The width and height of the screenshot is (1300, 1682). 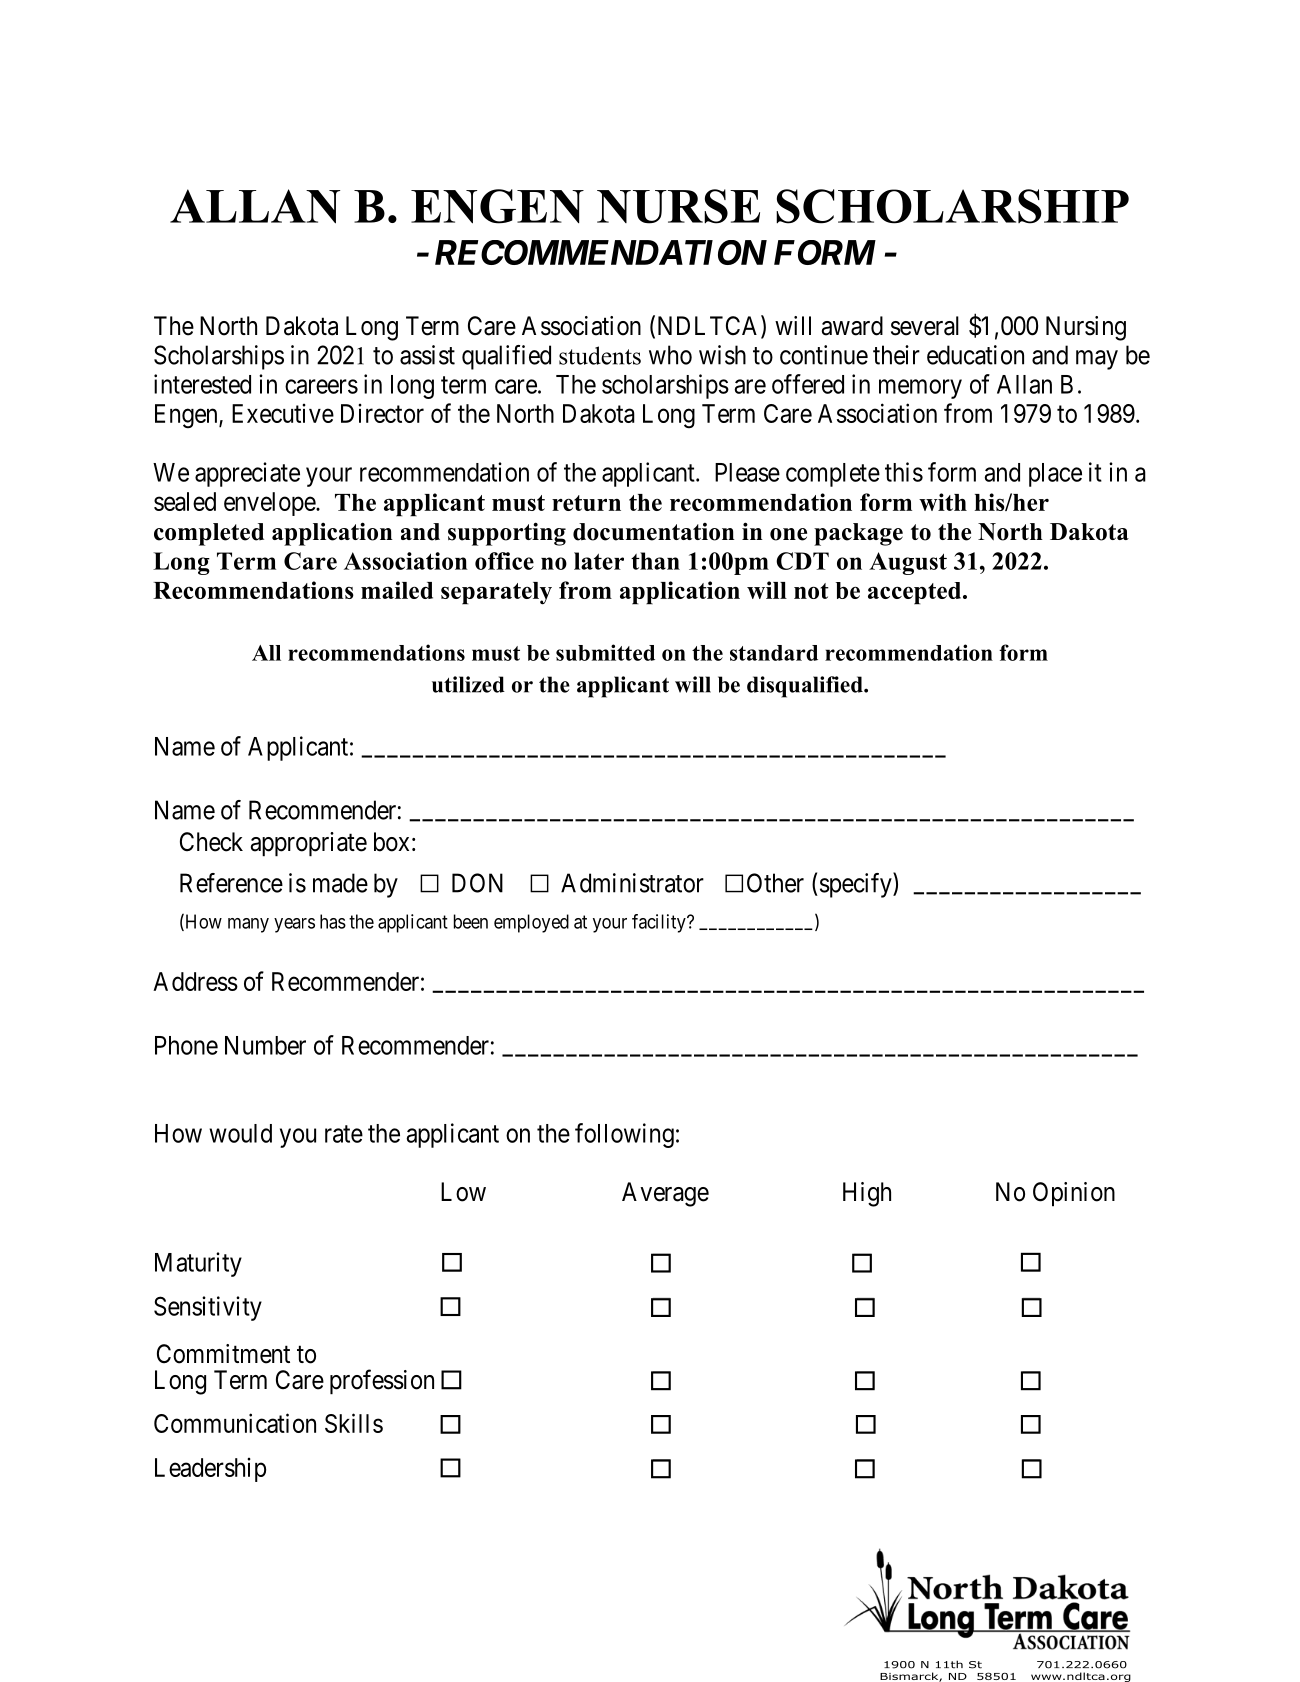 What do you see at coordinates (916, 593) in the screenshot?
I see `accepted` at bounding box center [916, 593].
